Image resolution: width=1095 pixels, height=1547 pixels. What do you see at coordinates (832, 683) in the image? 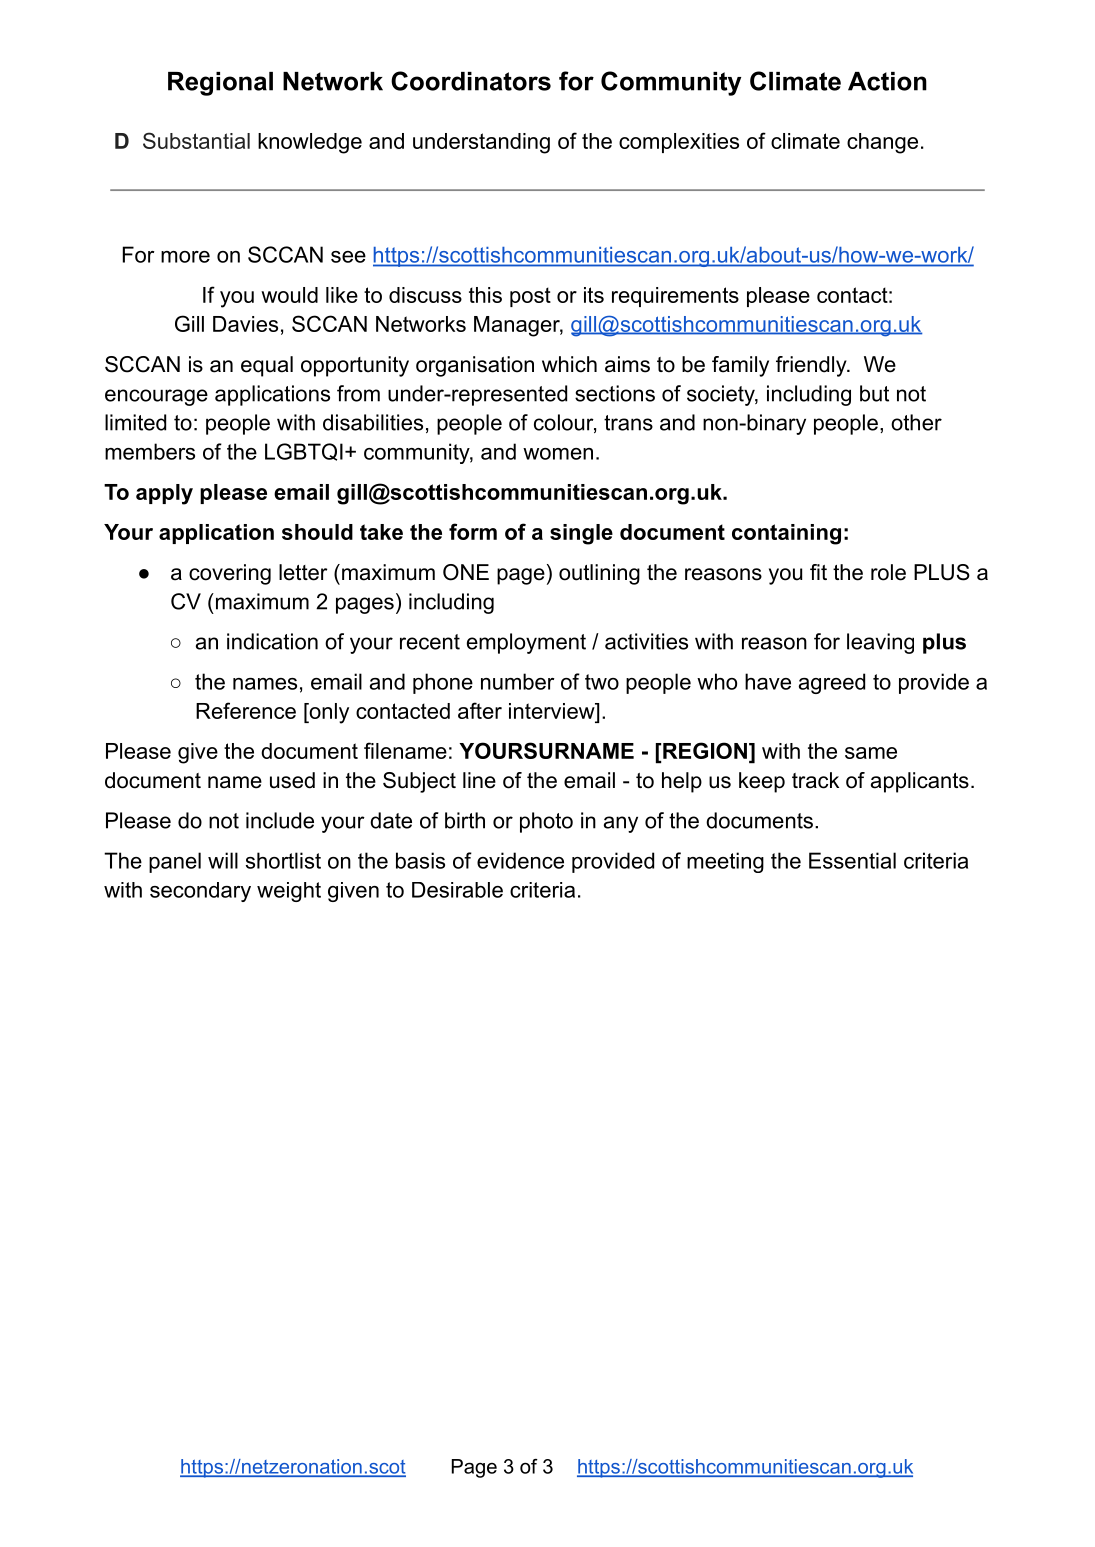
I see `agreed` at bounding box center [832, 683].
